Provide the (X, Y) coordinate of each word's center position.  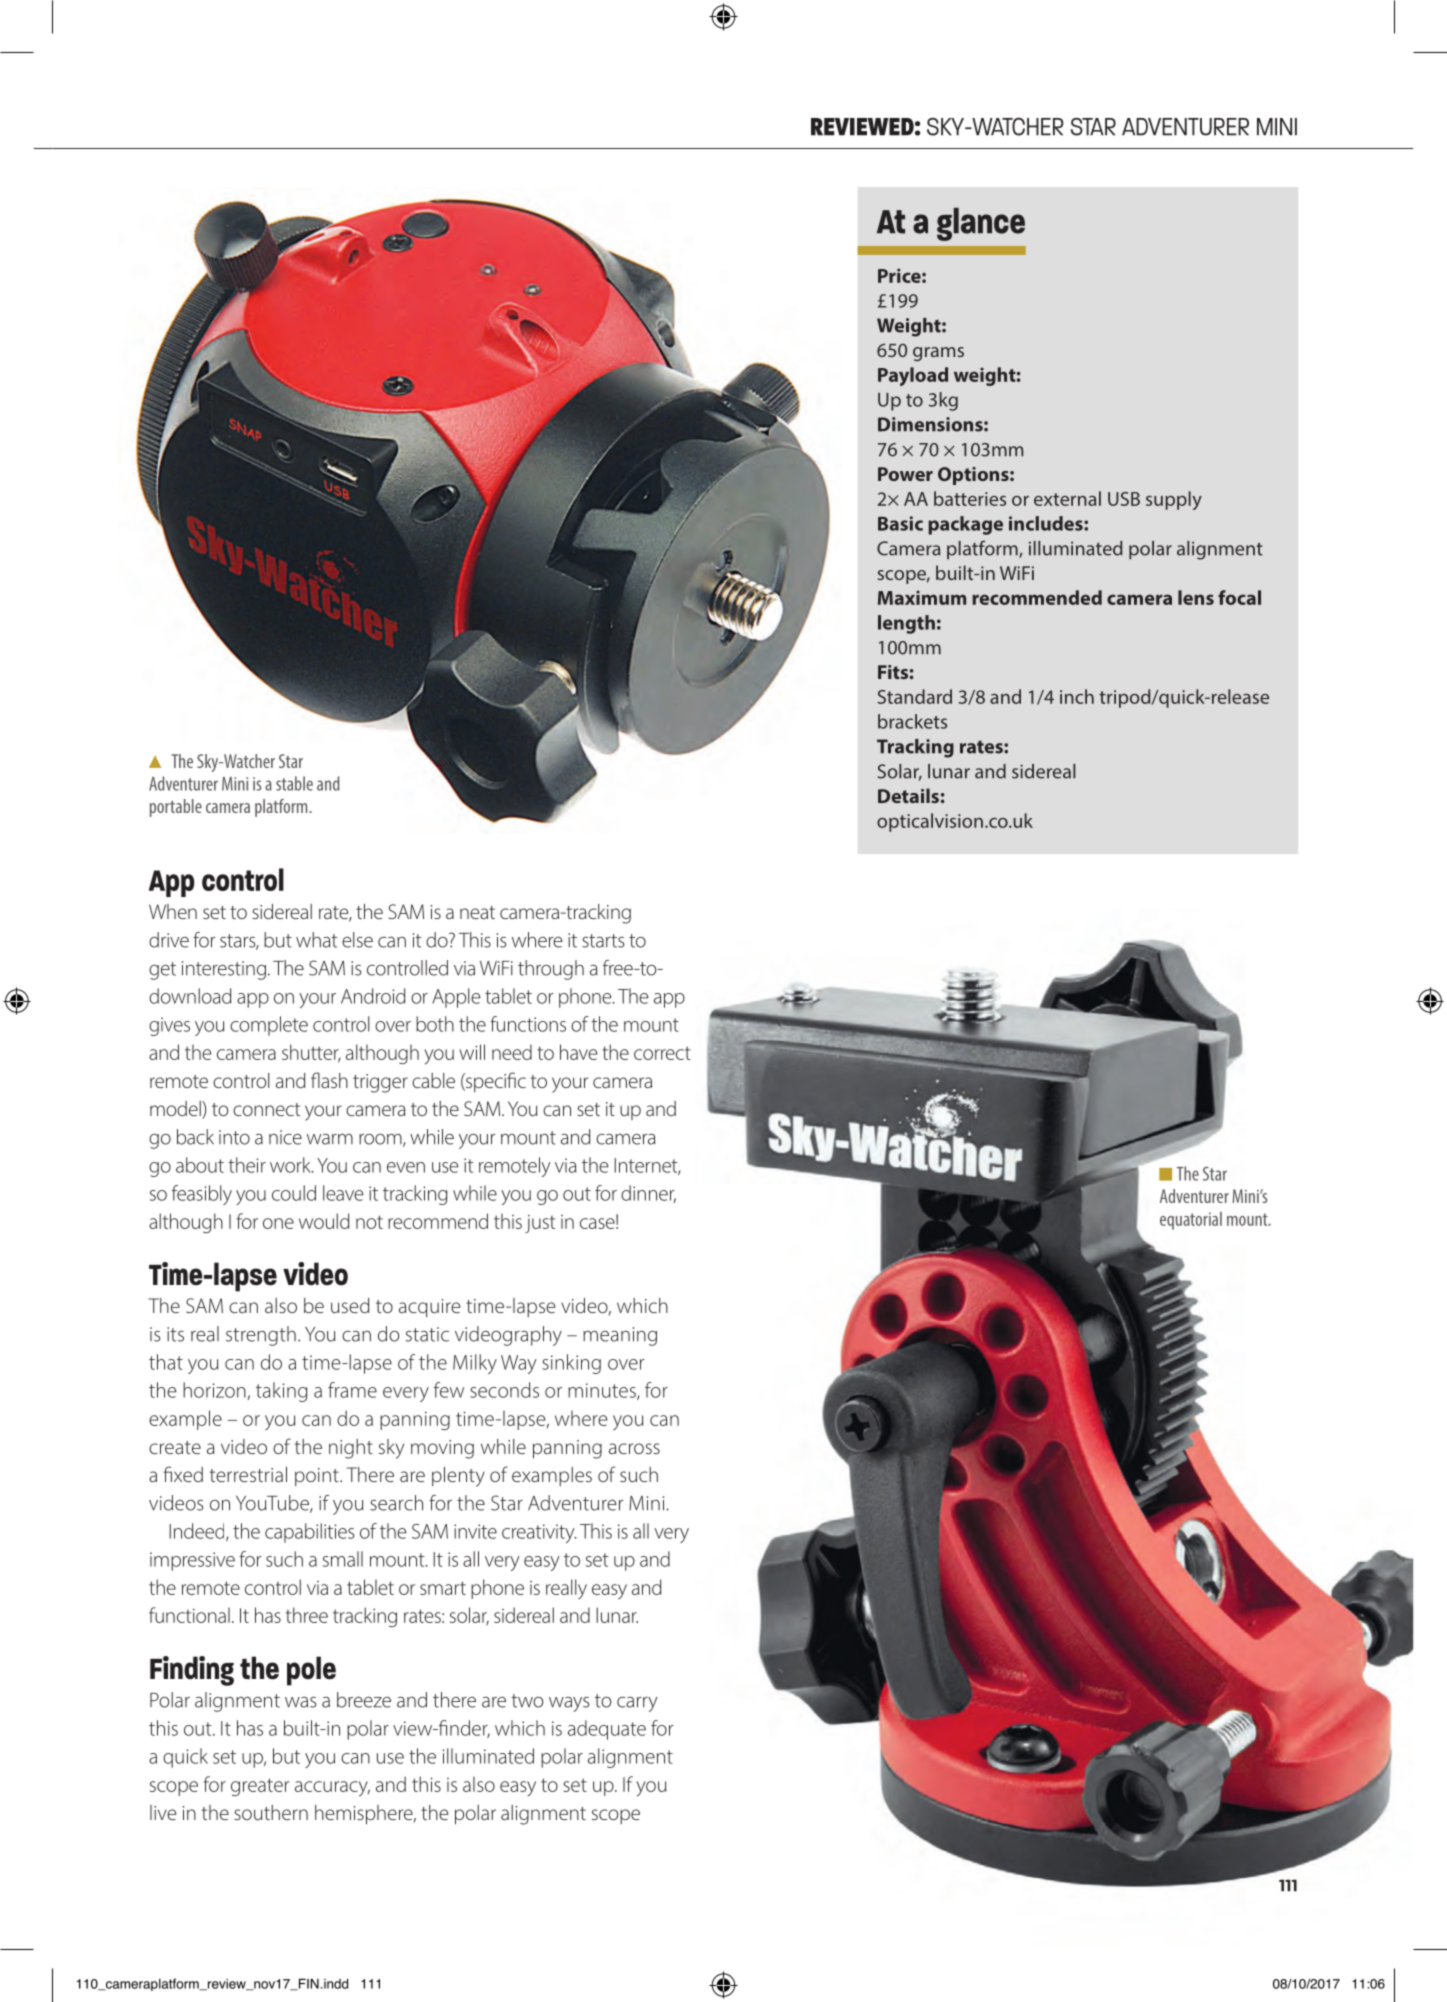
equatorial (1191, 1221)
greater (260, 1787)
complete (269, 1026)
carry (637, 1704)
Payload (913, 376)
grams (938, 354)
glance (981, 224)
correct (662, 1053)
